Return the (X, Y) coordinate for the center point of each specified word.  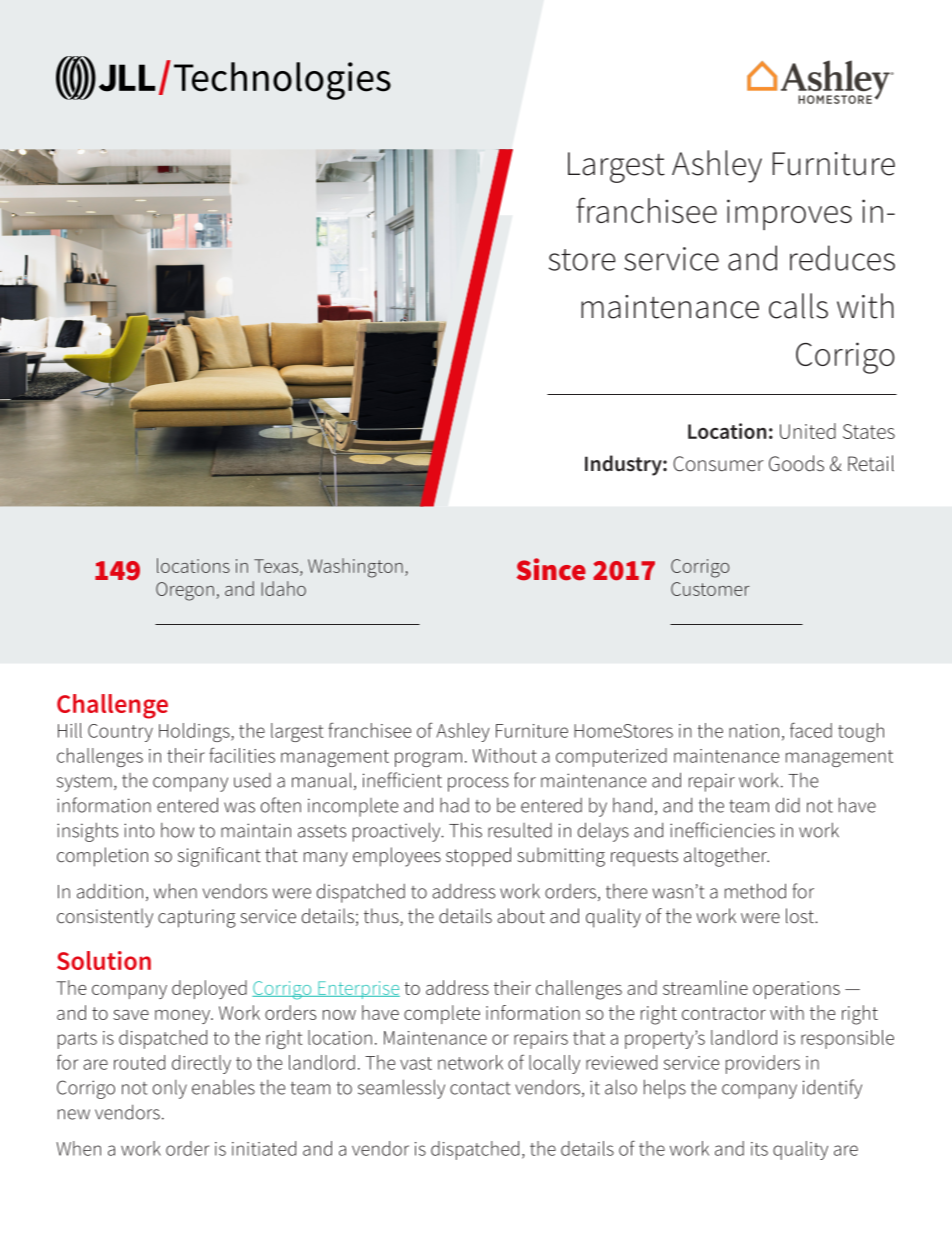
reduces (842, 258)
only (170, 1089)
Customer (710, 589)
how (177, 830)
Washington (355, 568)
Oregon (185, 591)
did (788, 805)
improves (789, 214)
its (759, 1149)
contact (480, 1088)
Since (551, 569)
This (465, 830)
